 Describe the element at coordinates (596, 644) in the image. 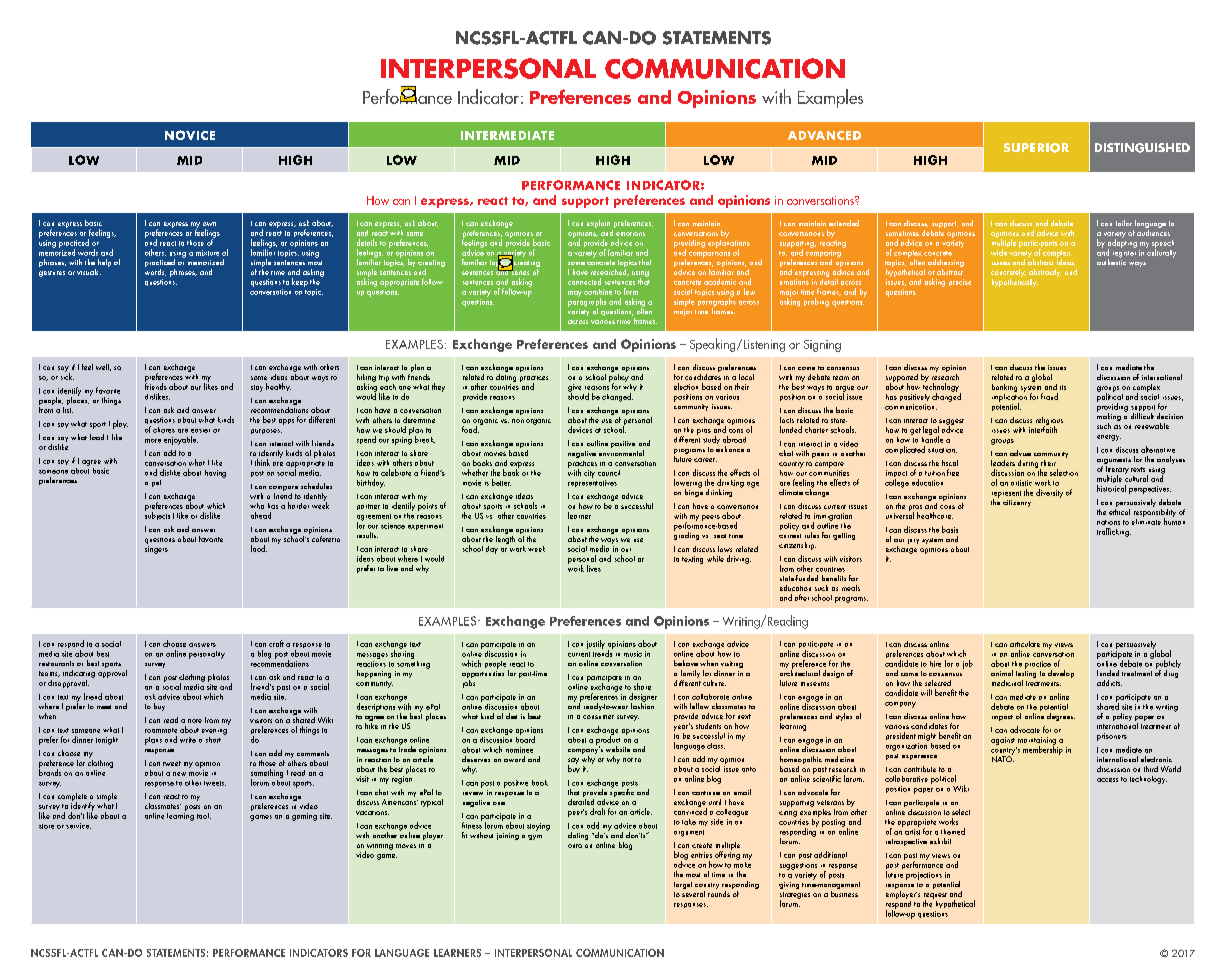

I see `justify` at that location.
